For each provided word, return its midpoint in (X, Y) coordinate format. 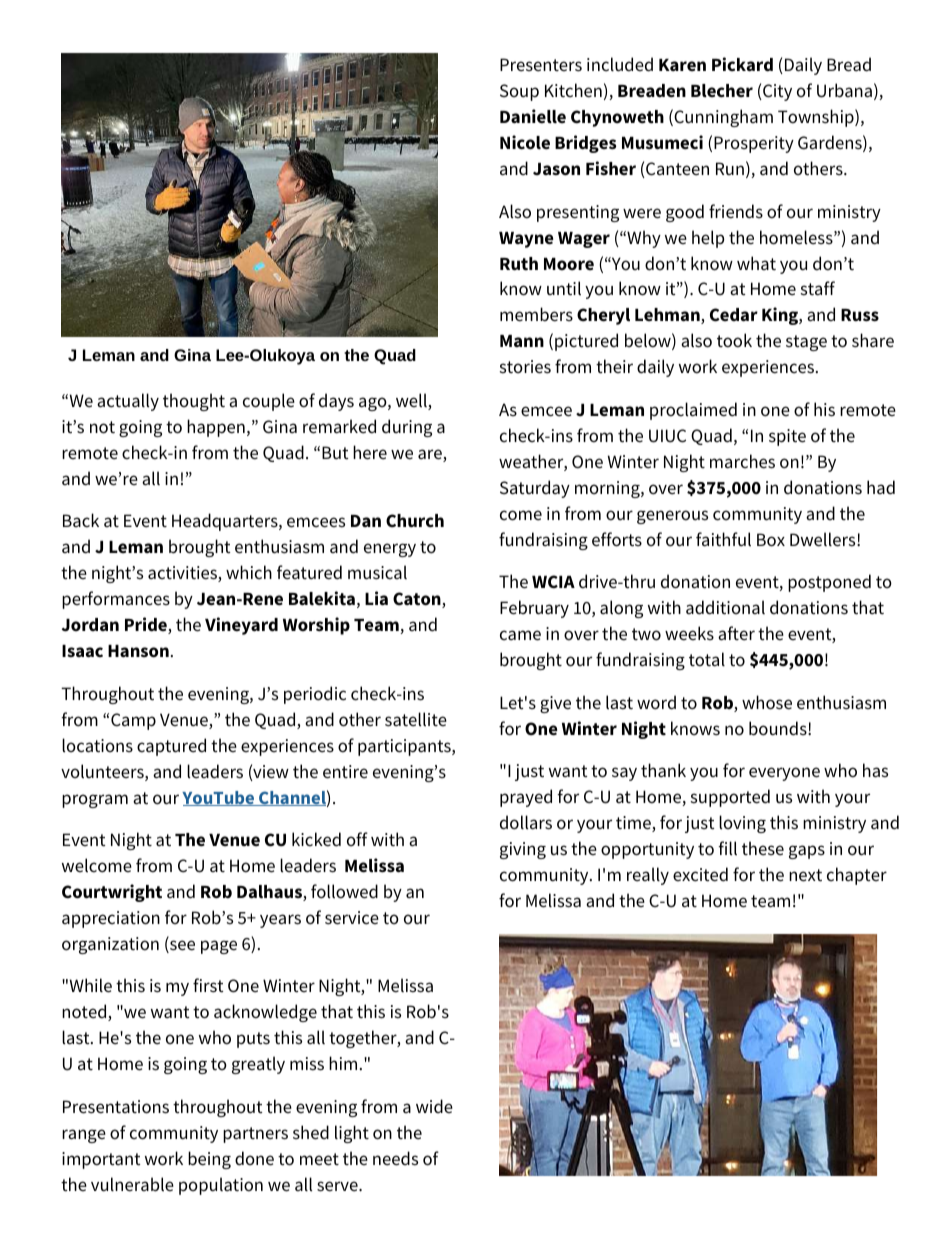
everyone (784, 774)
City (776, 92)
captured (171, 747)
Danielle (533, 116)
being (209, 1160)
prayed (526, 798)
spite (787, 437)
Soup (519, 92)
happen (216, 428)
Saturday (535, 489)
